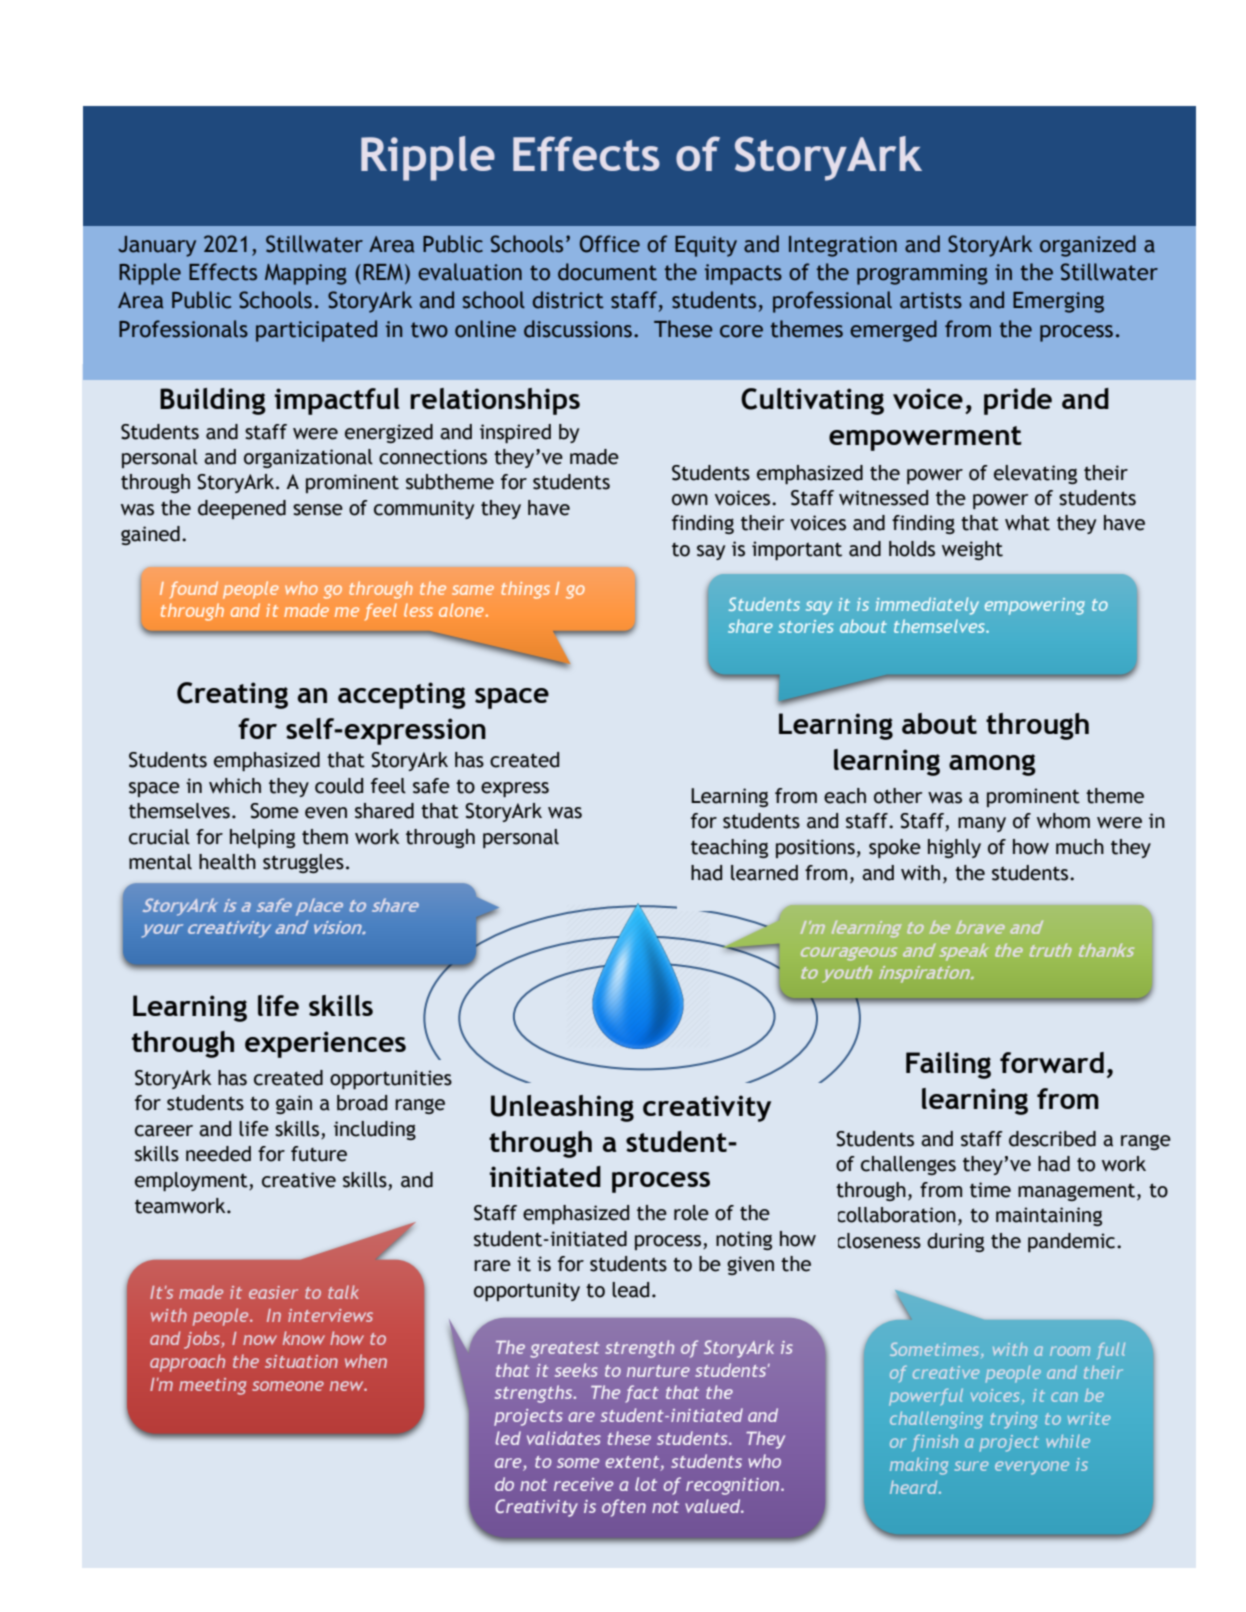 The height and width of the document is (1612, 1246). I want to click on struggles, so click(303, 863).
